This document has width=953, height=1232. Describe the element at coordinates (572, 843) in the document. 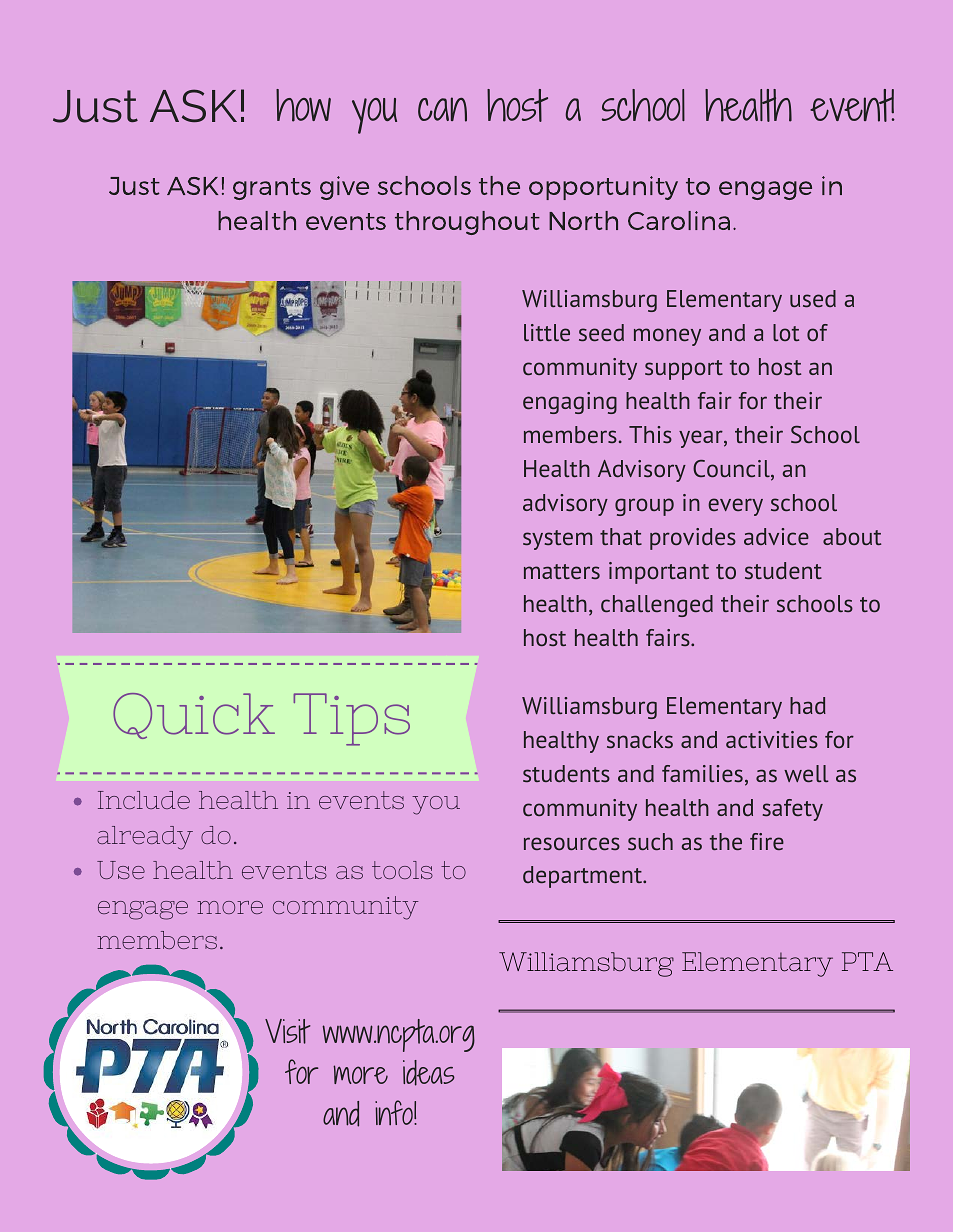

I see `resources` at that location.
